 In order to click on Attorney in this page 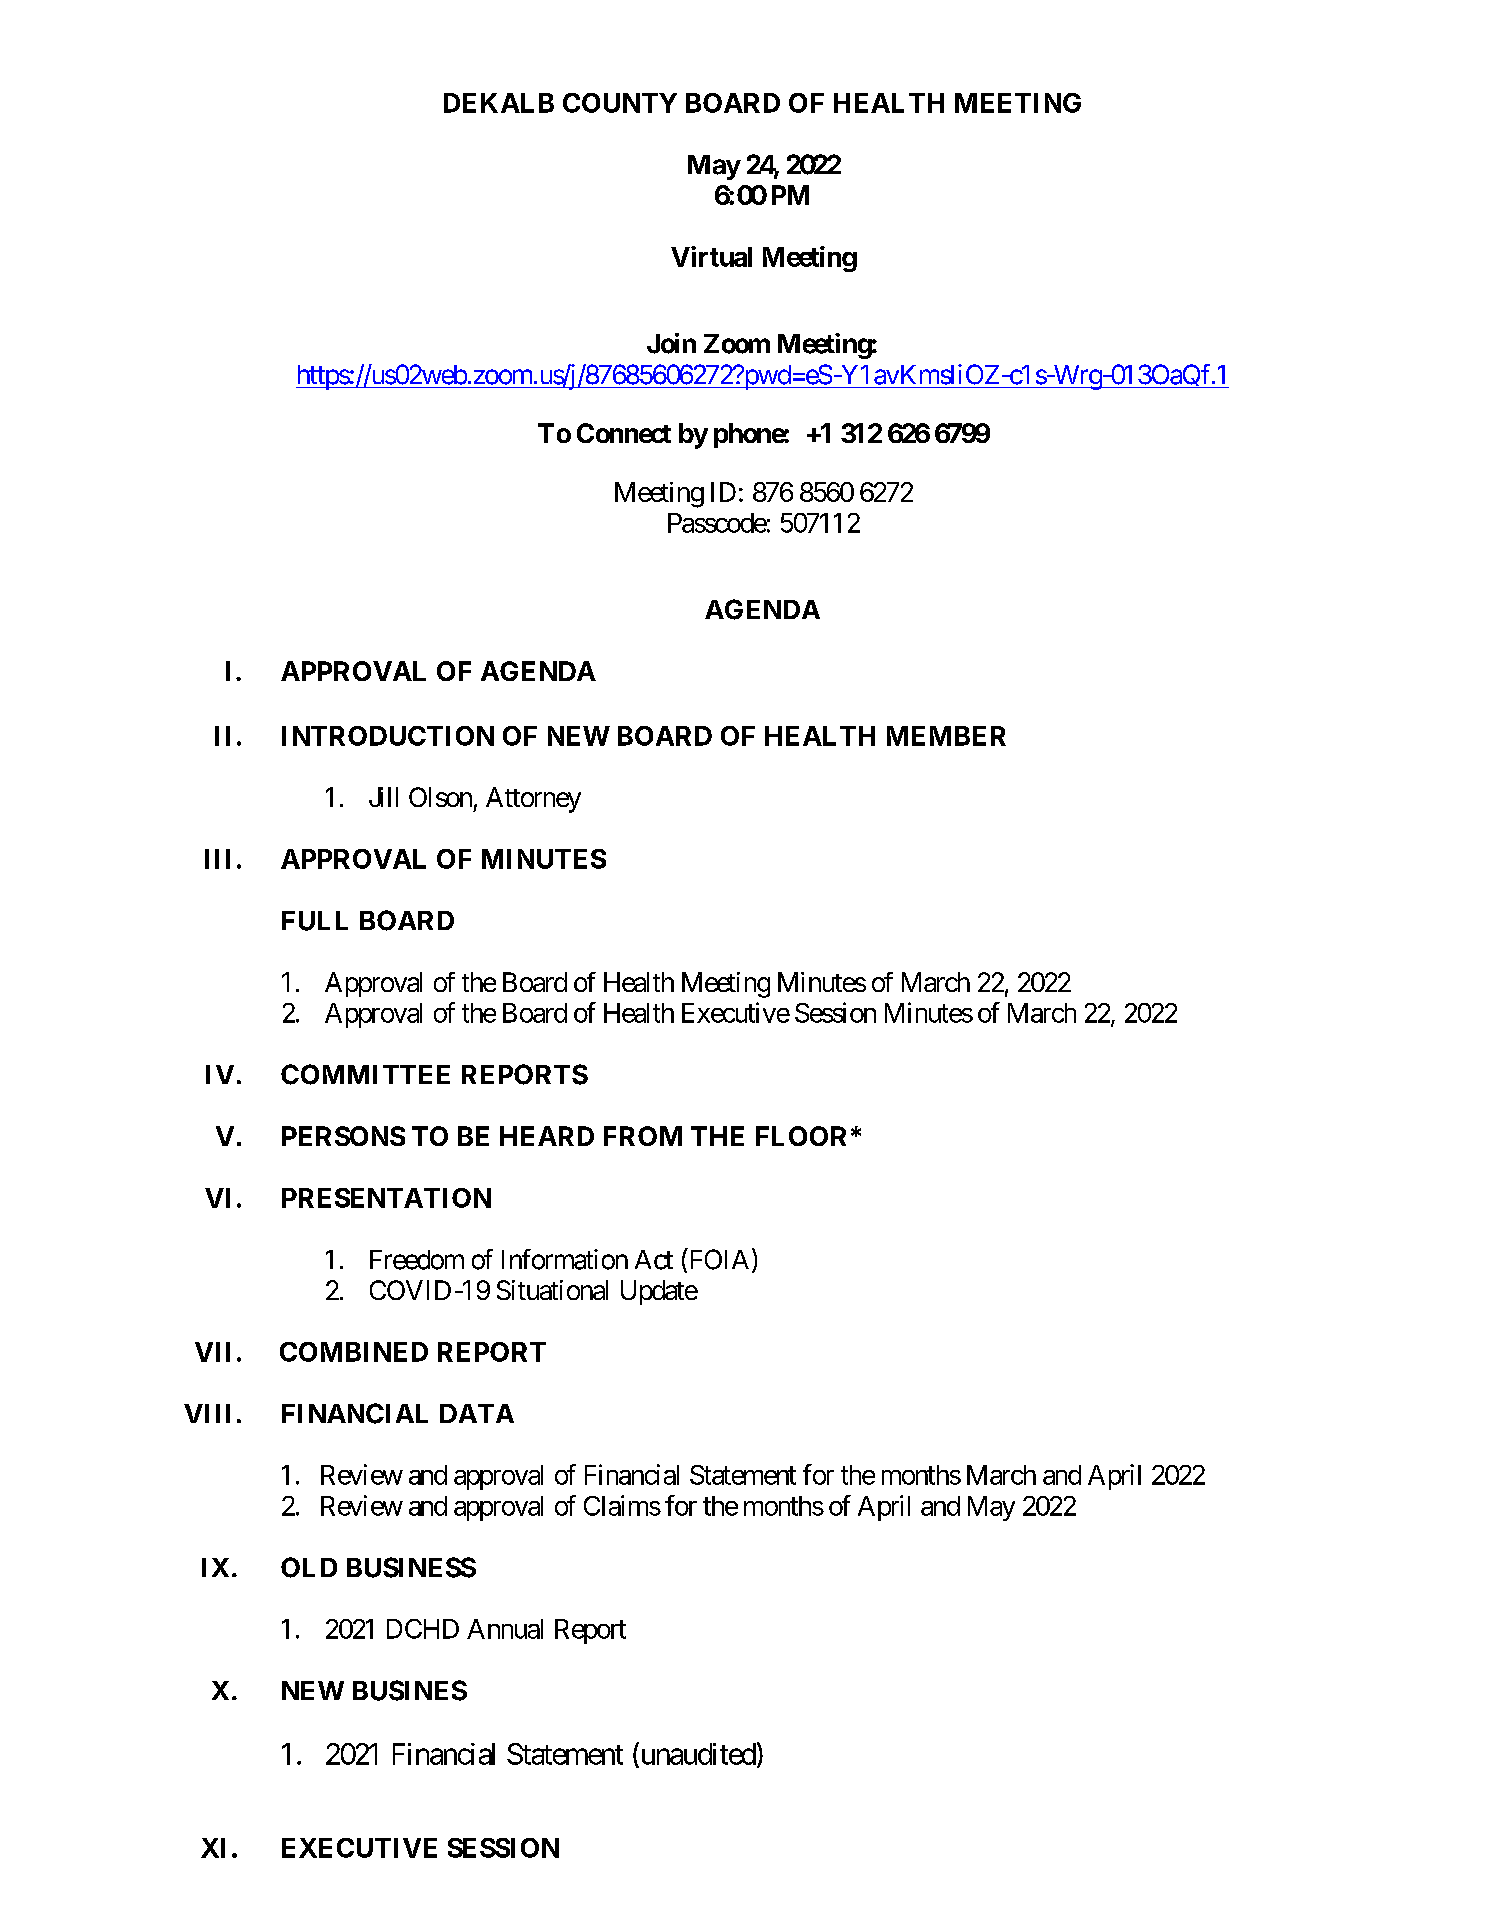, I will do `click(533, 800)`.
